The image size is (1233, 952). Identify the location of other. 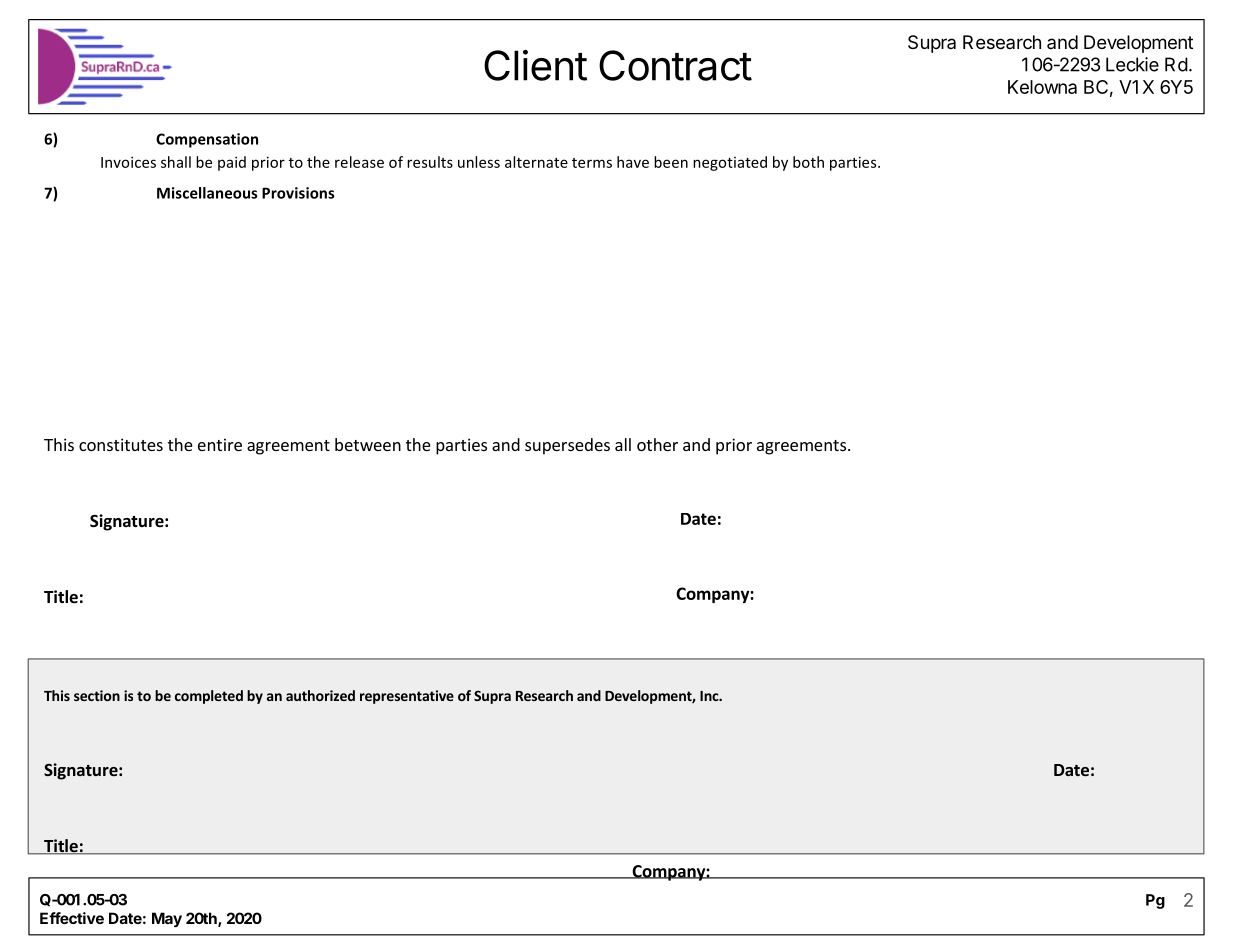
(657, 444).
